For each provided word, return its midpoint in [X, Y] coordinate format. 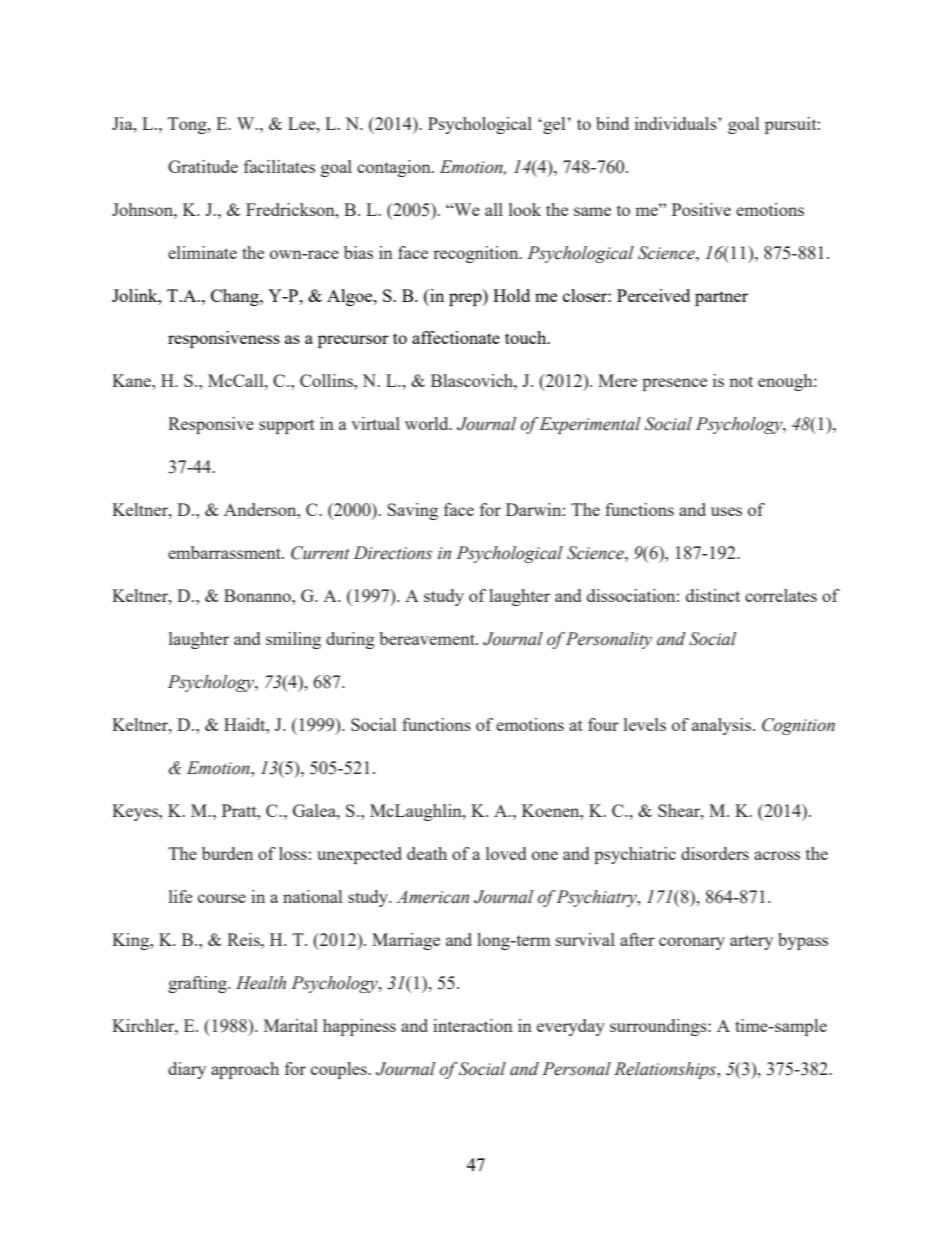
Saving [412, 511]
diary [187, 1070]
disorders [715, 853]
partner [721, 298]
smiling [293, 640]
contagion [395, 168]
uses [726, 511]
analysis [723, 726]
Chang [236, 297]
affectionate [456, 337]
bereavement [428, 638]
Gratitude [203, 166]
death [427, 853]
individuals [677, 123]
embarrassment [225, 552]
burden [227, 853]
